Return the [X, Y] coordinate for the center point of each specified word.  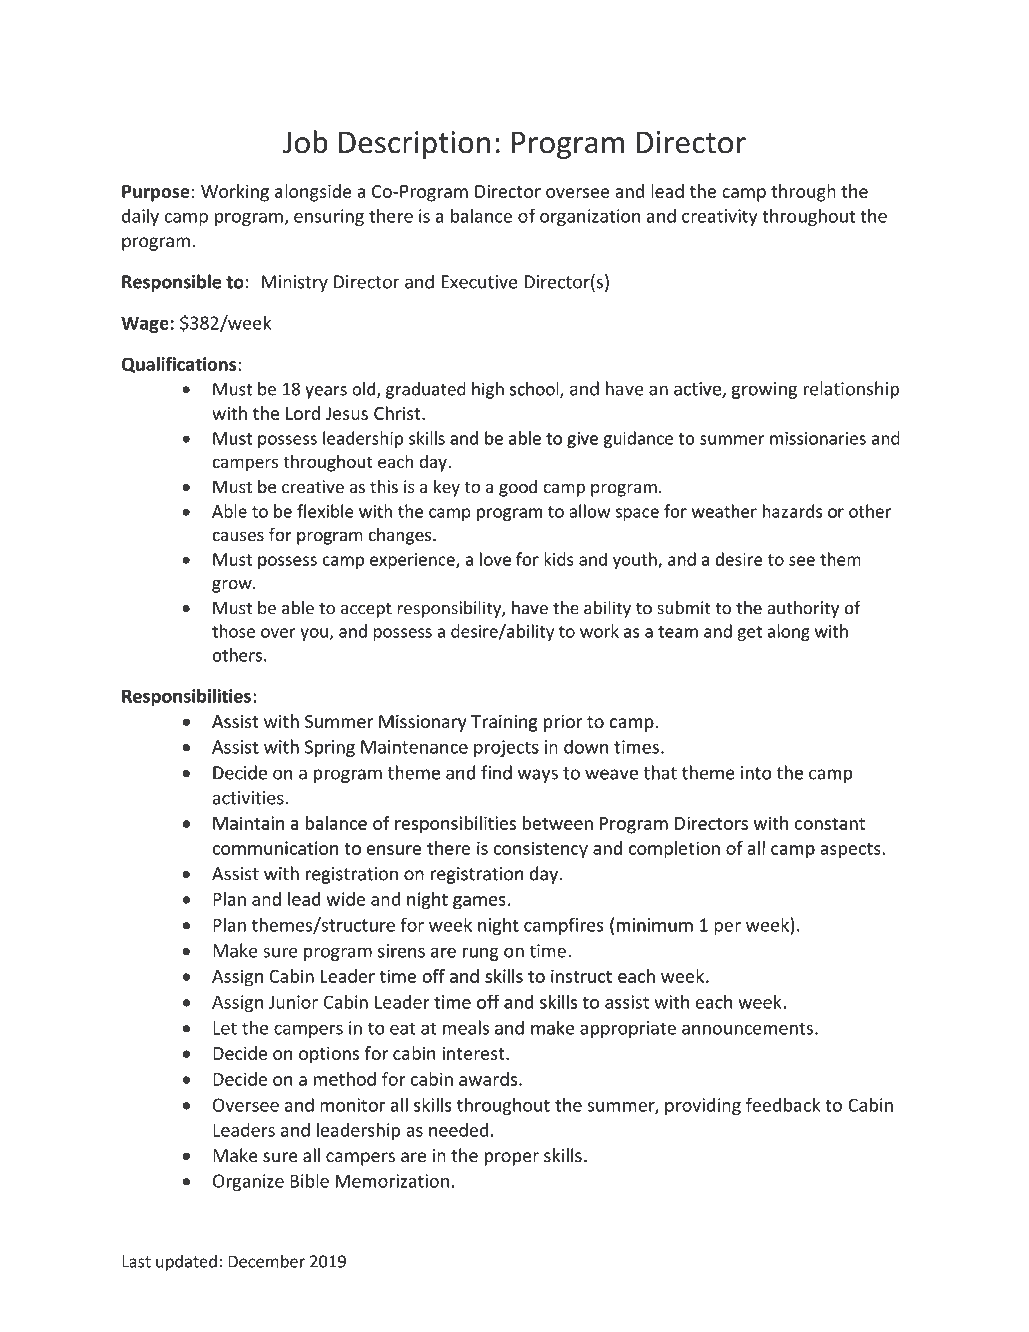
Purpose [156, 193]
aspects [850, 851]
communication [275, 848]
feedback [783, 1104]
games [479, 903]
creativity [720, 217]
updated [186, 1263]
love [495, 559]
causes [238, 536]
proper [512, 1159]
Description [414, 145]
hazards [793, 511]
